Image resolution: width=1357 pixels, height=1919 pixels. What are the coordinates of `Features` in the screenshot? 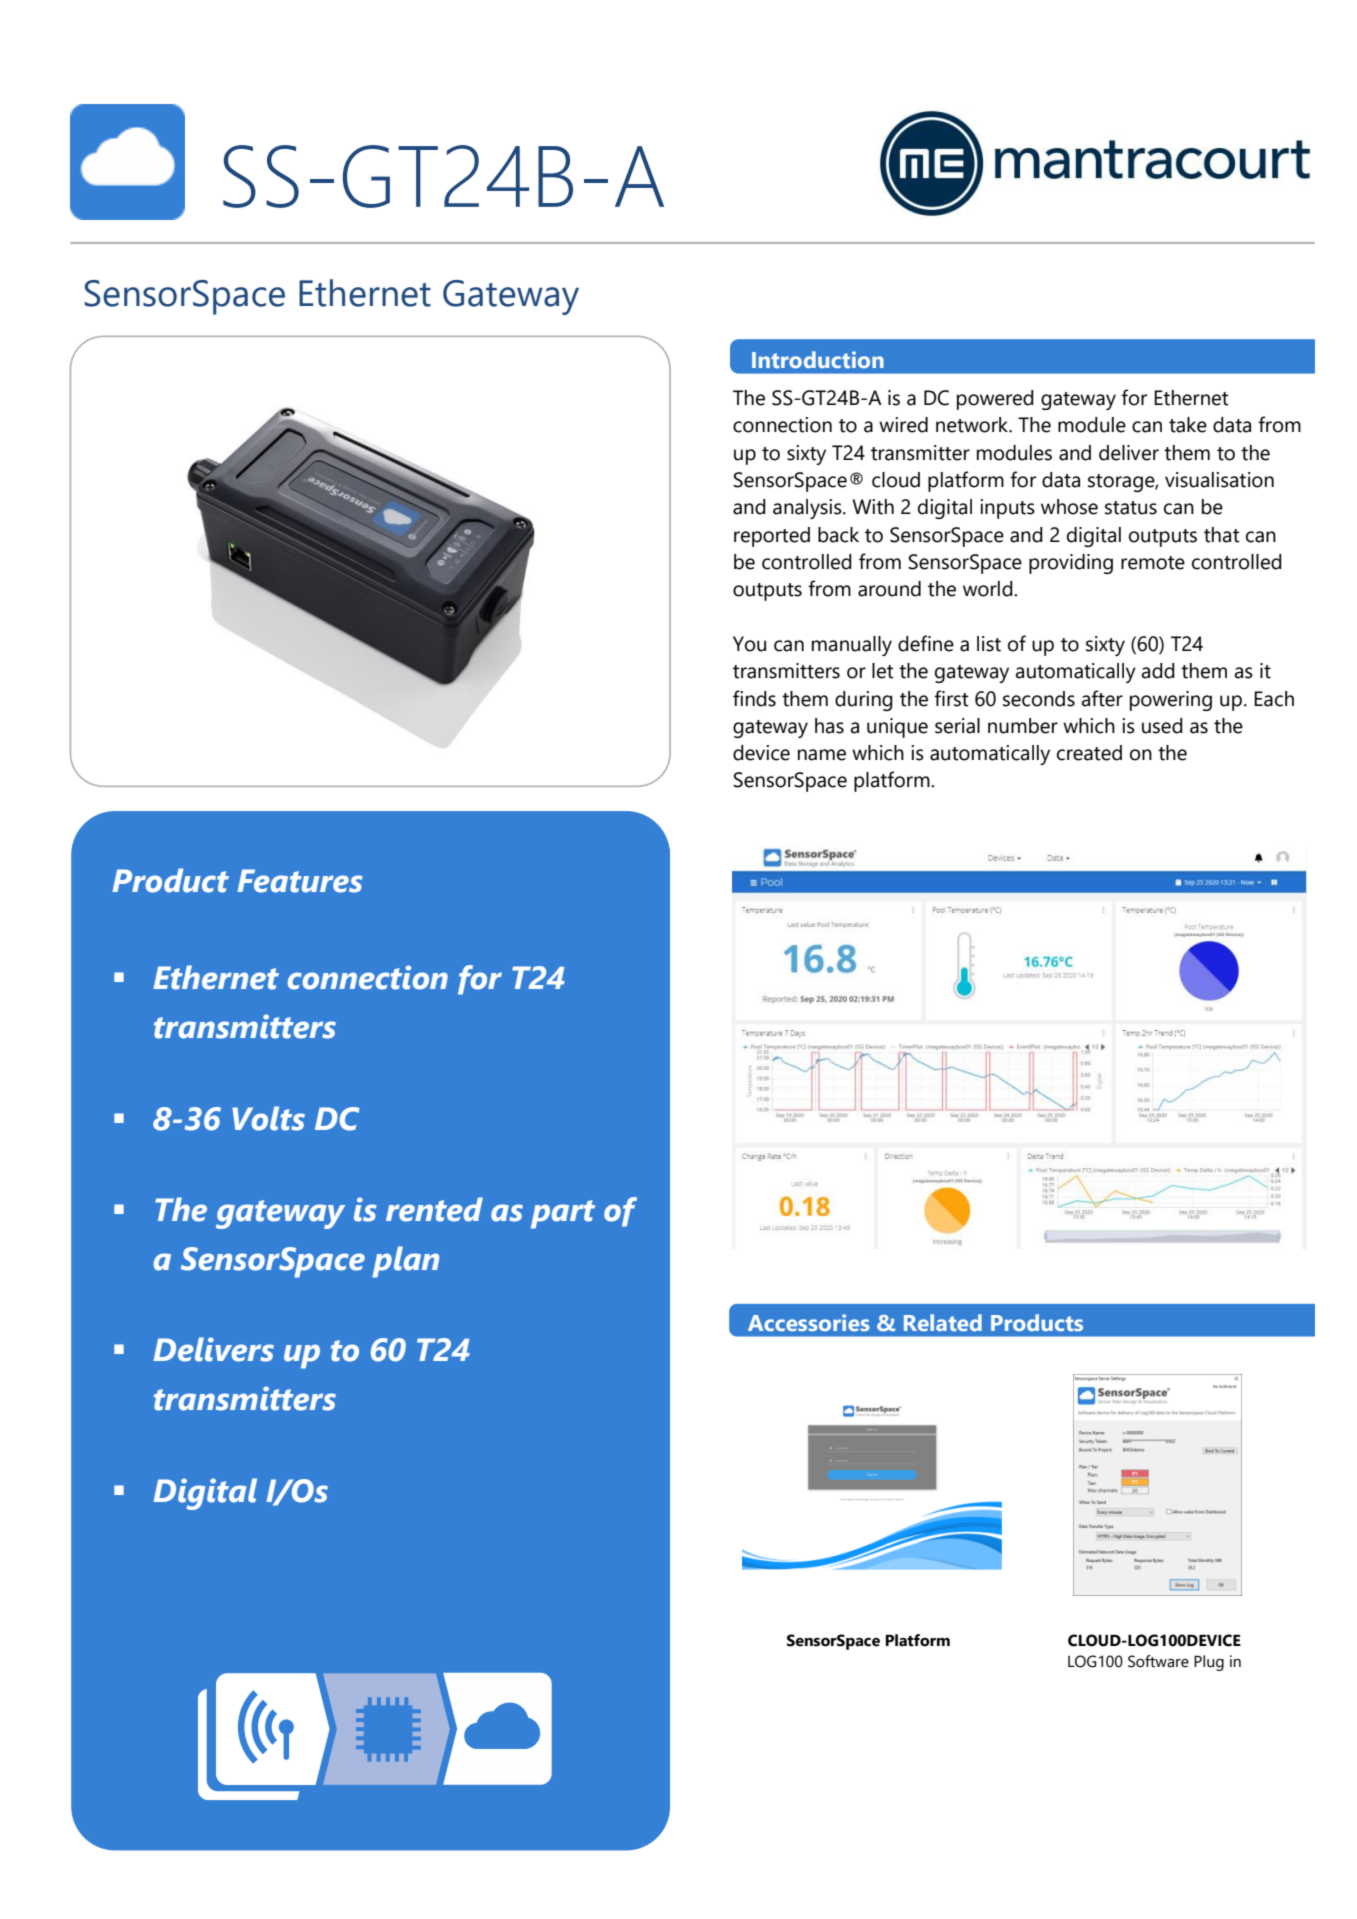 It's located at (300, 881).
